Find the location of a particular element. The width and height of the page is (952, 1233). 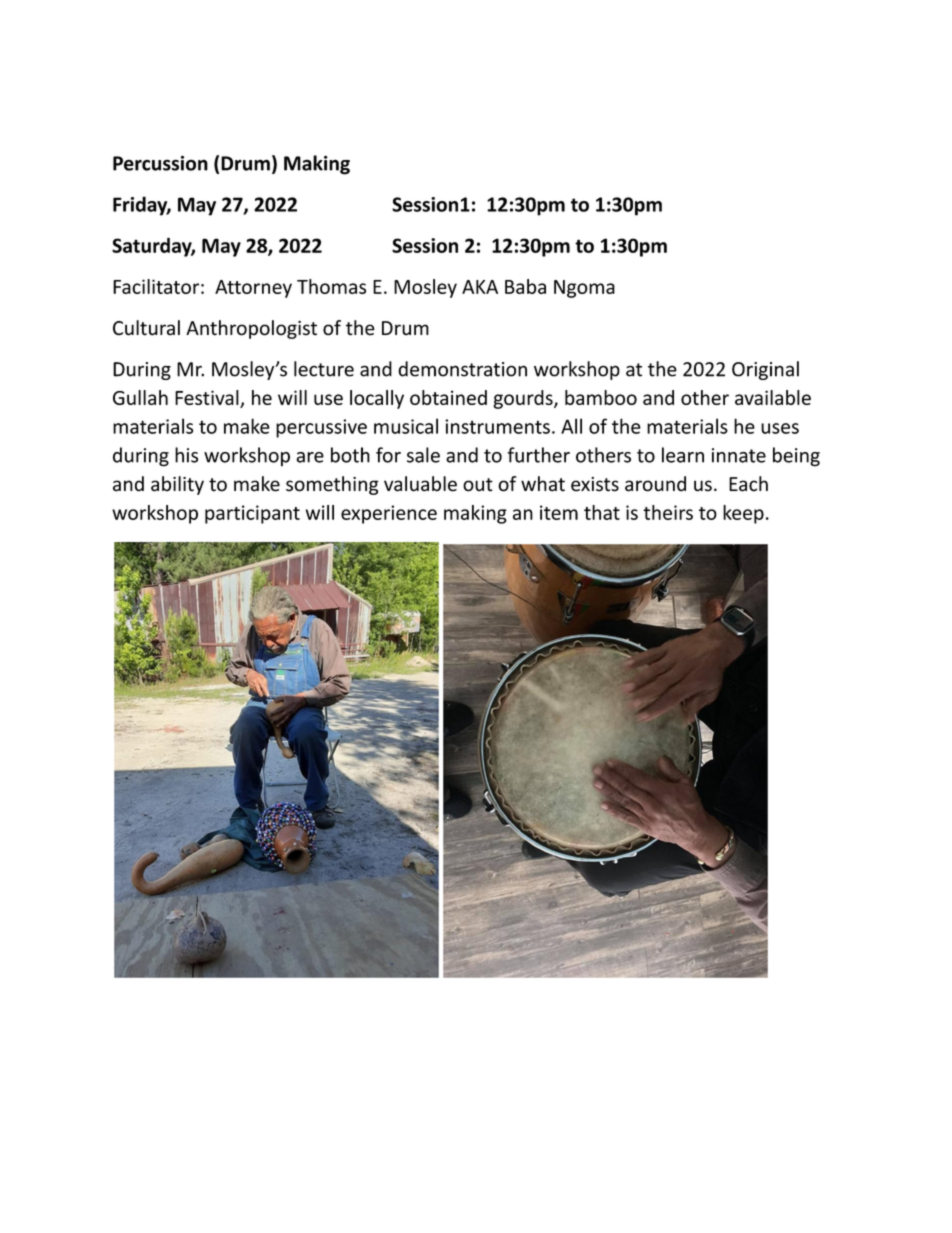

Percussion is located at coordinates (160, 163).
